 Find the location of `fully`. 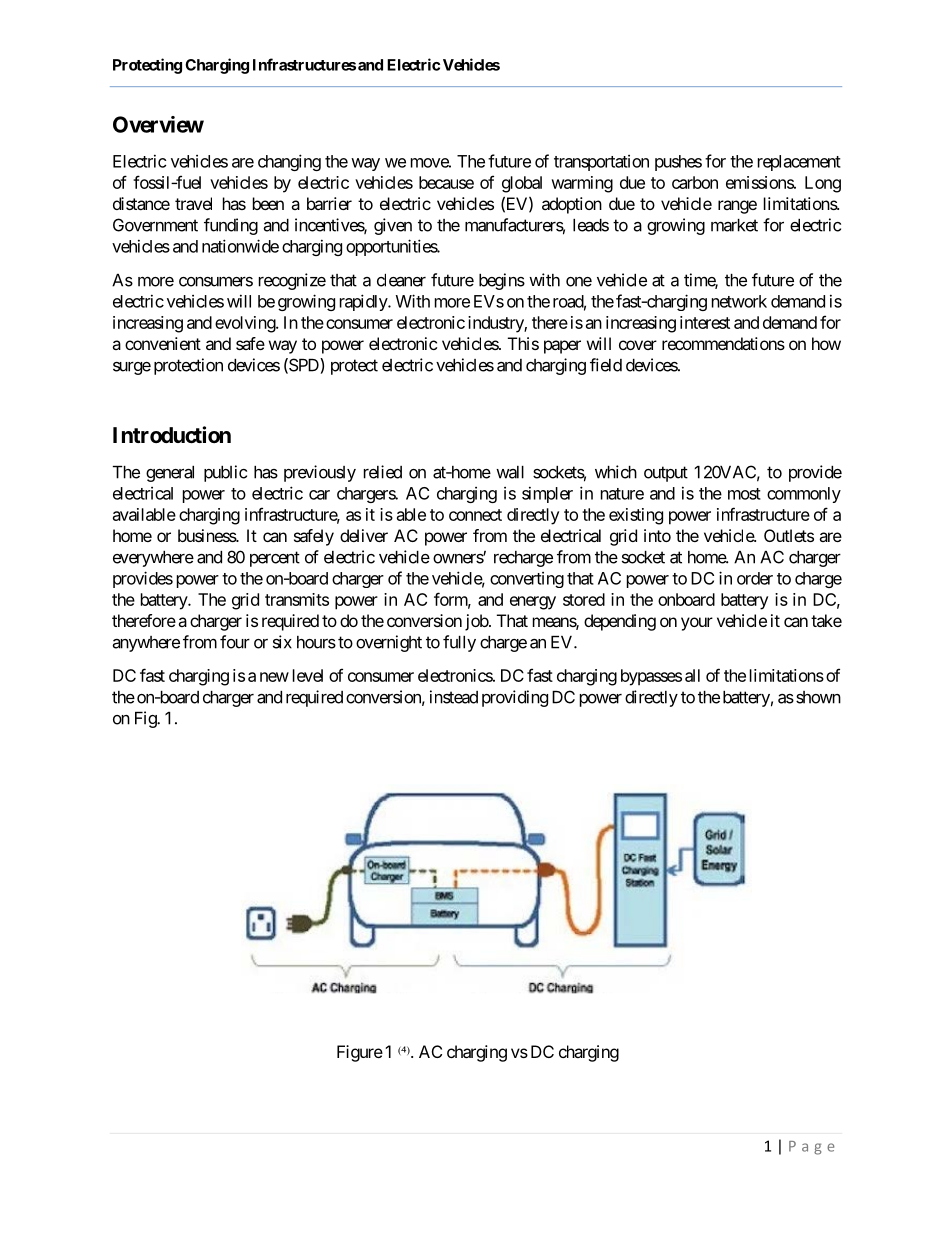

fully is located at coordinates (459, 643).
